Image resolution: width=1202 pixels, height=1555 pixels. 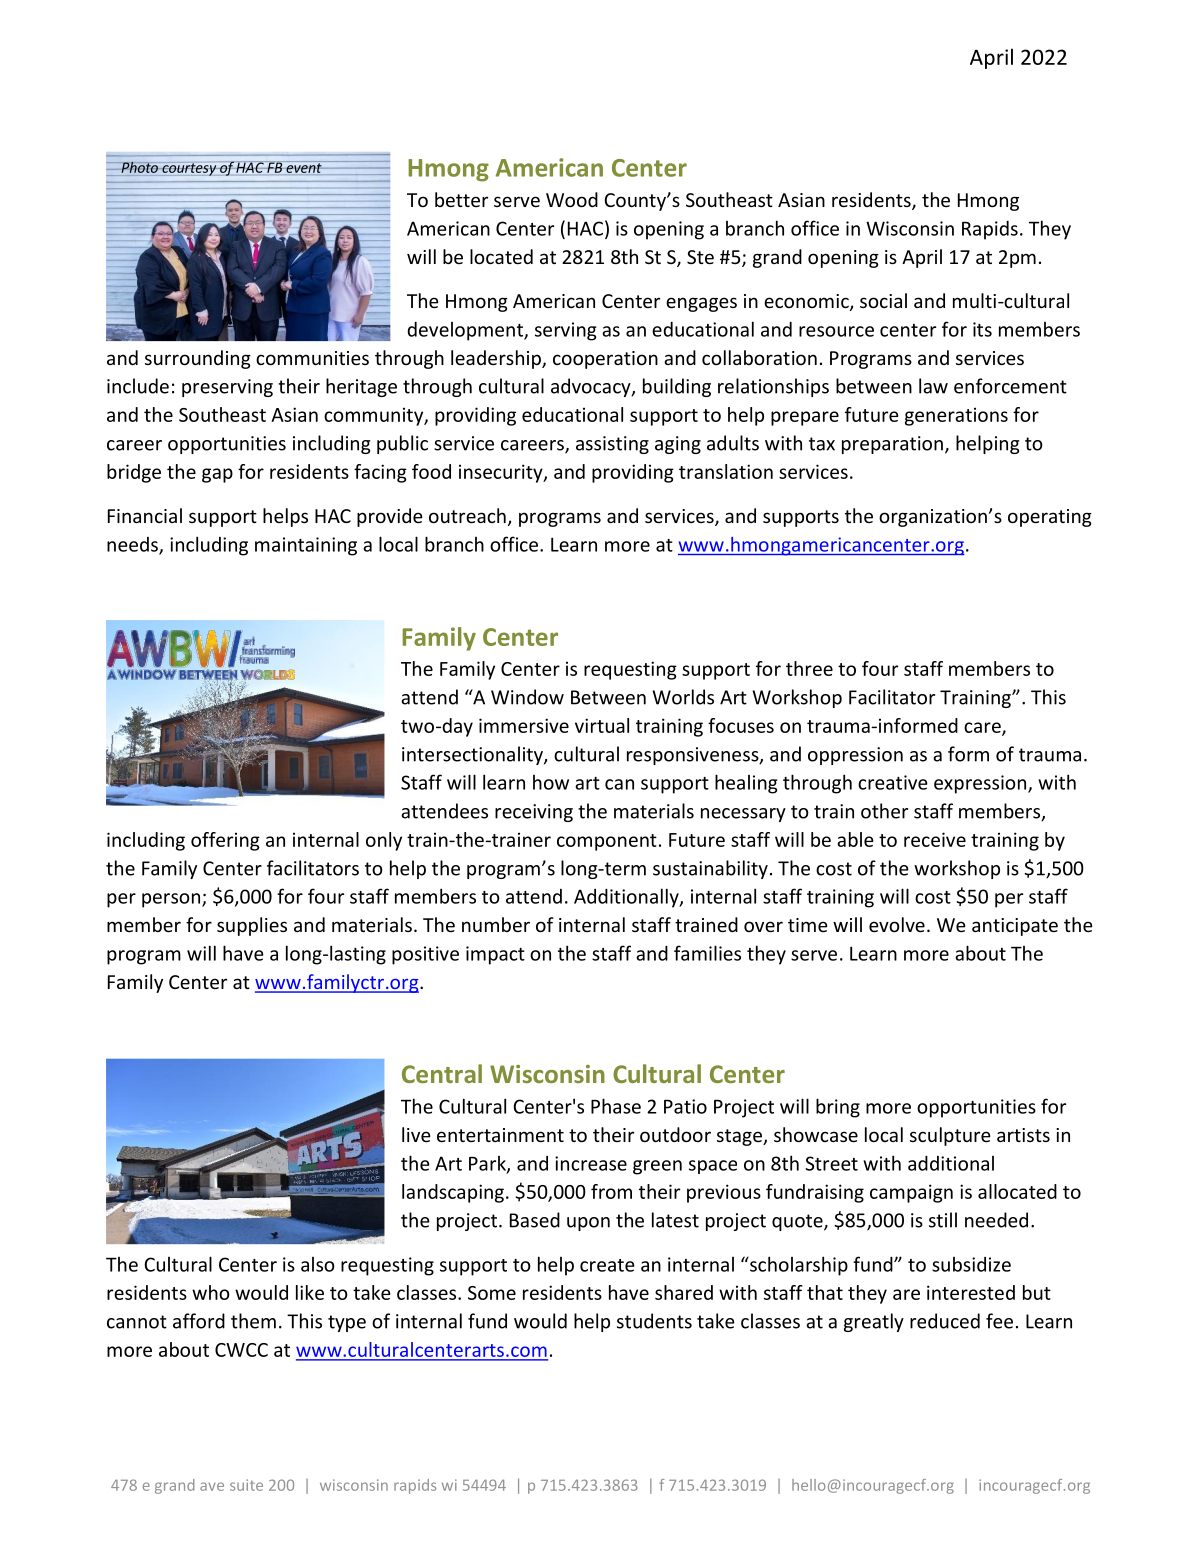 What do you see at coordinates (246, 1485) in the page?
I see `suite` at bounding box center [246, 1485].
